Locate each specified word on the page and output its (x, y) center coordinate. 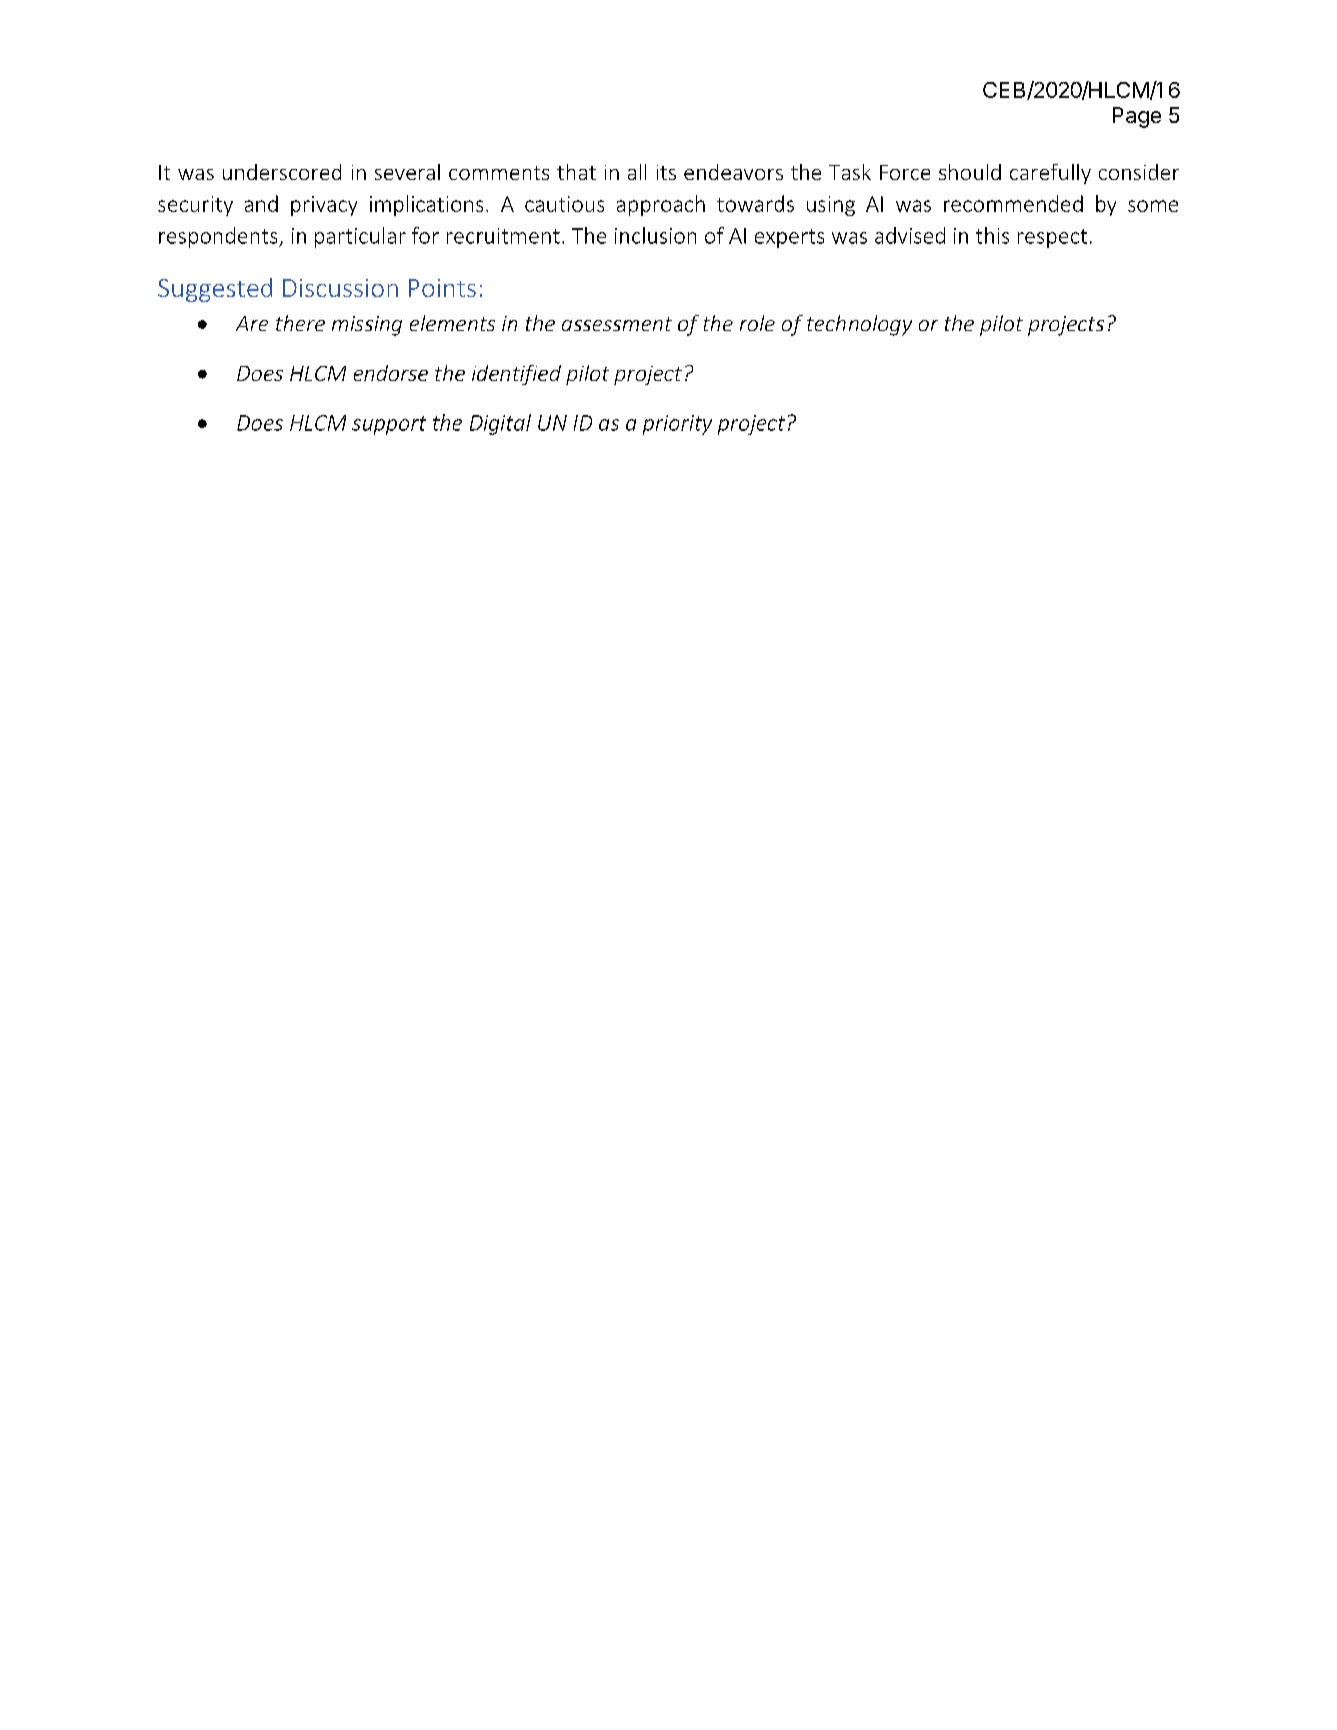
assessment (617, 324)
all (637, 172)
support (389, 425)
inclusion (655, 235)
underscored (282, 172)
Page (1137, 117)
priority (677, 425)
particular (360, 237)
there (300, 323)
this (992, 235)
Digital (500, 424)
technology (859, 325)
